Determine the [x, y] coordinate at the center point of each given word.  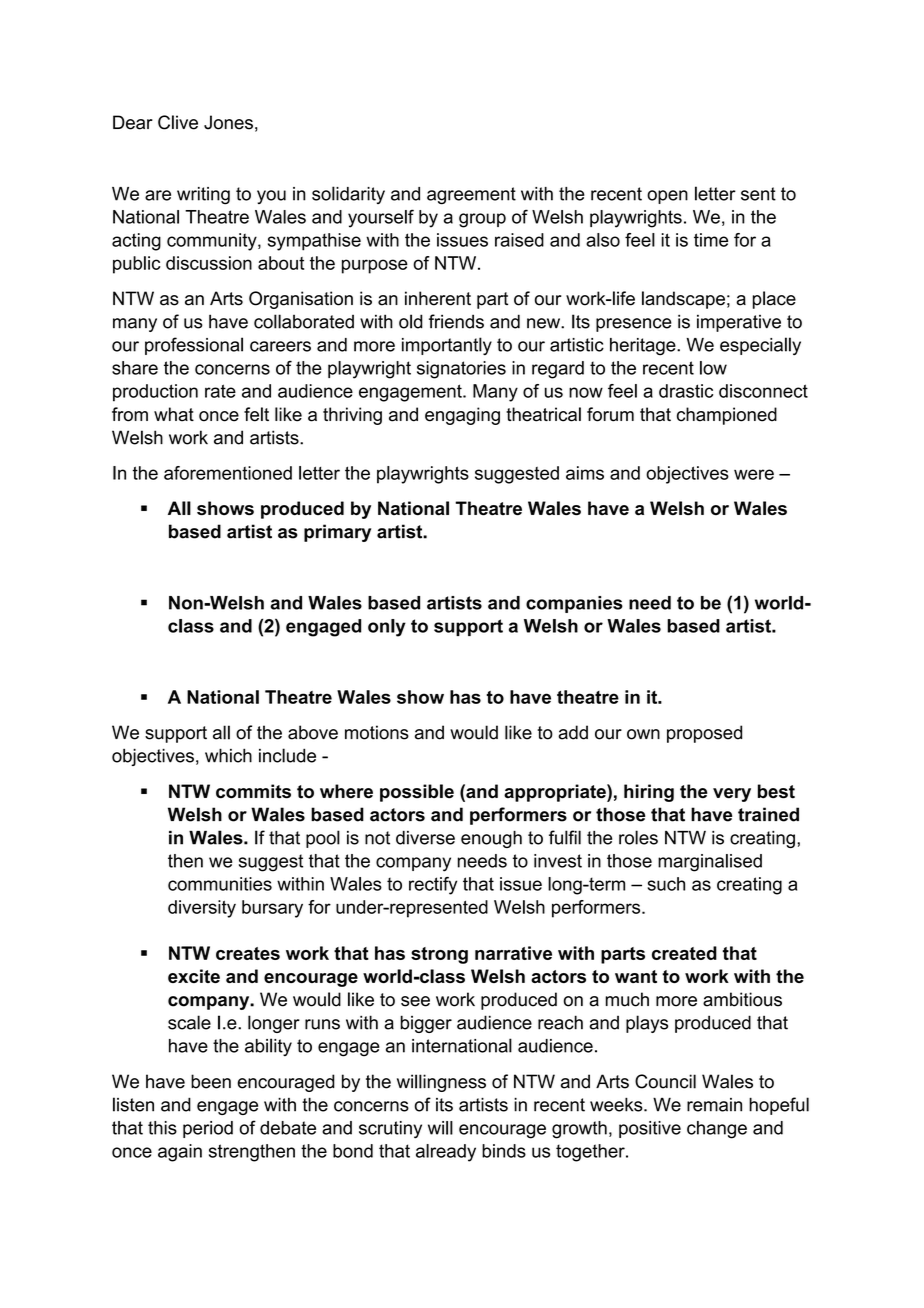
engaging [462, 416]
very [732, 795]
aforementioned [228, 473]
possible [417, 793]
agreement [471, 196]
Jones [228, 122]
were [754, 474]
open [667, 197]
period [208, 1129]
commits [253, 791]
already [446, 1153]
